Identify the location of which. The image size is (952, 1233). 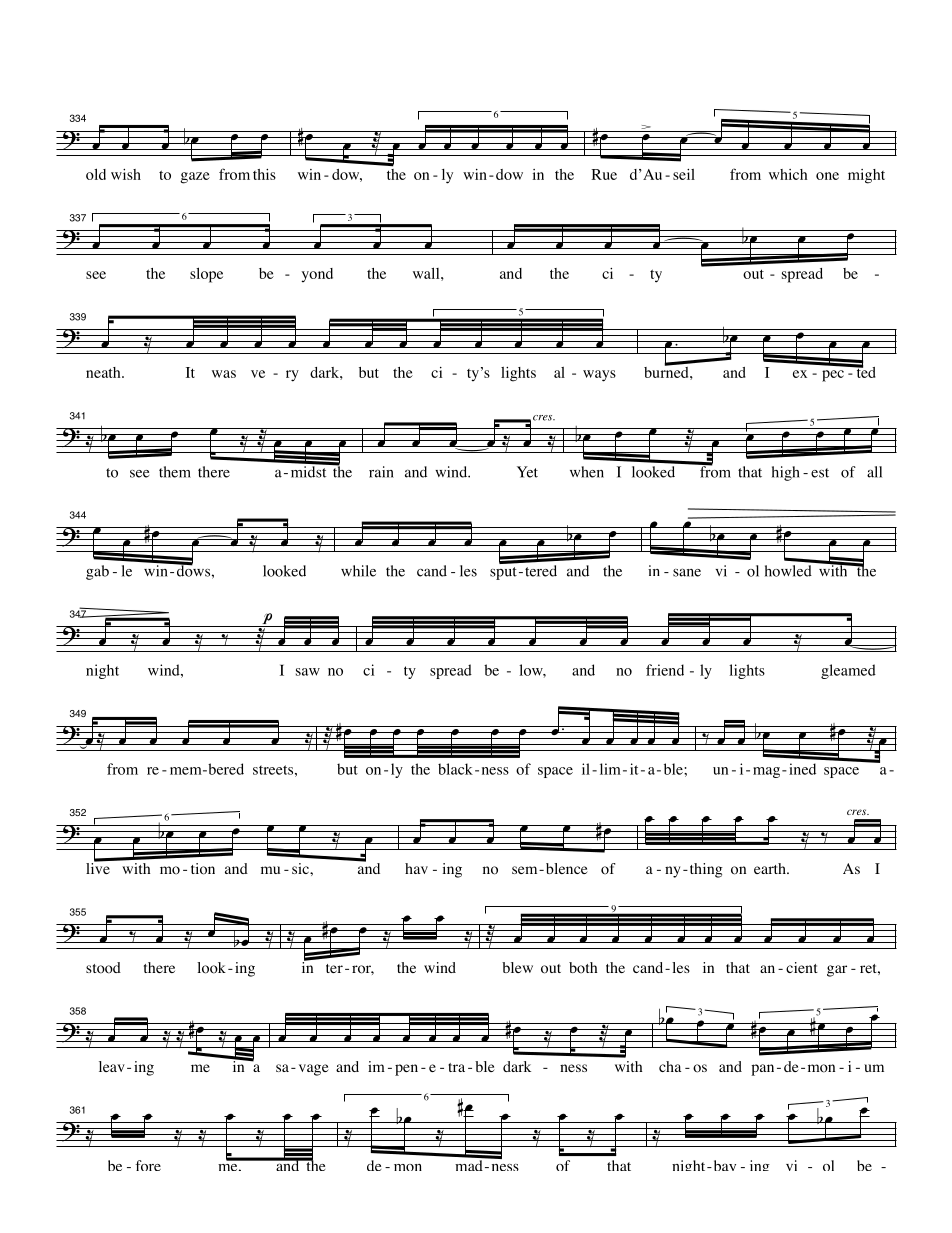
(788, 174).
